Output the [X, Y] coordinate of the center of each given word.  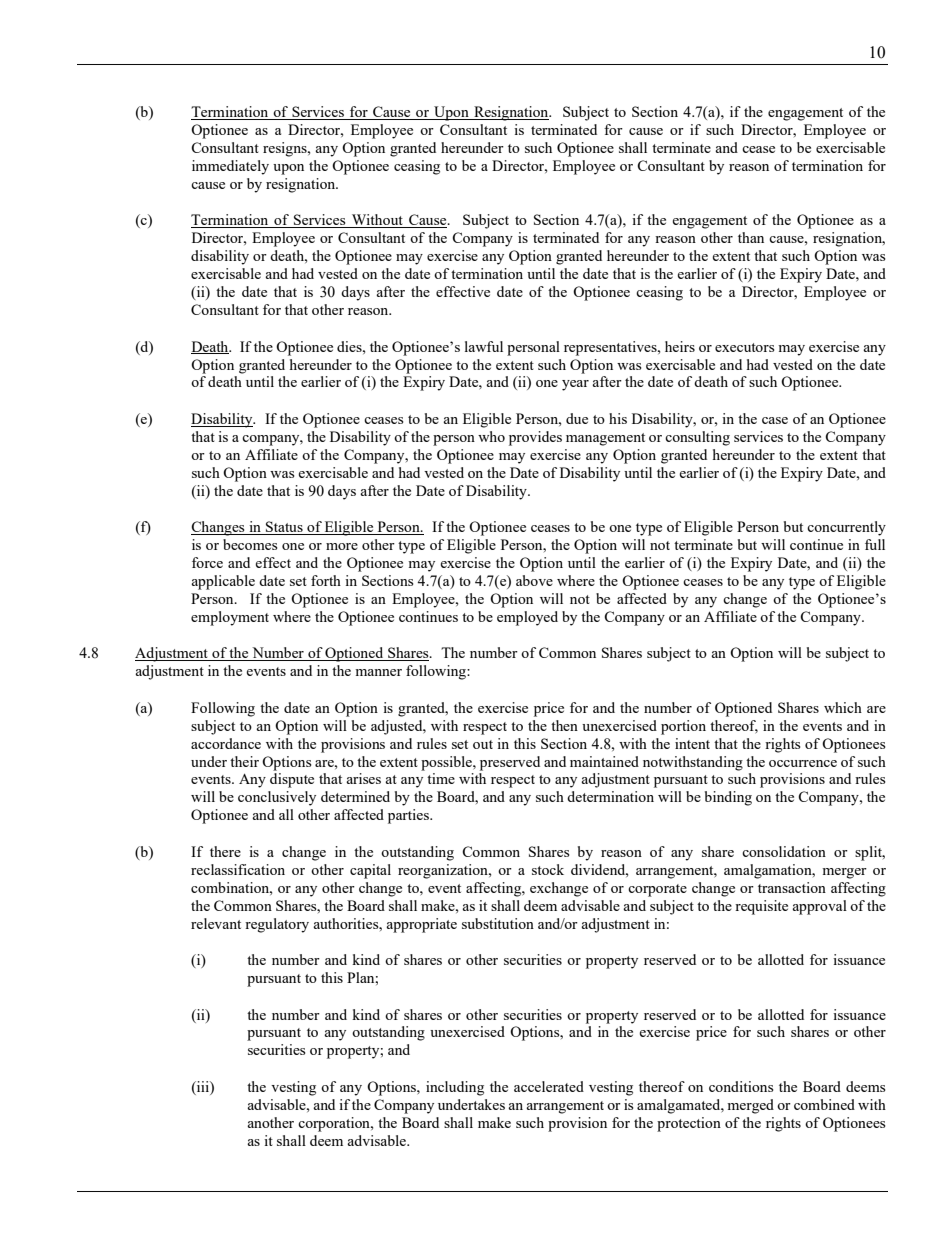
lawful [484, 346]
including [455, 1088]
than [751, 237]
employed [527, 618]
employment [230, 618]
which [843, 707]
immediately [230, 167]
